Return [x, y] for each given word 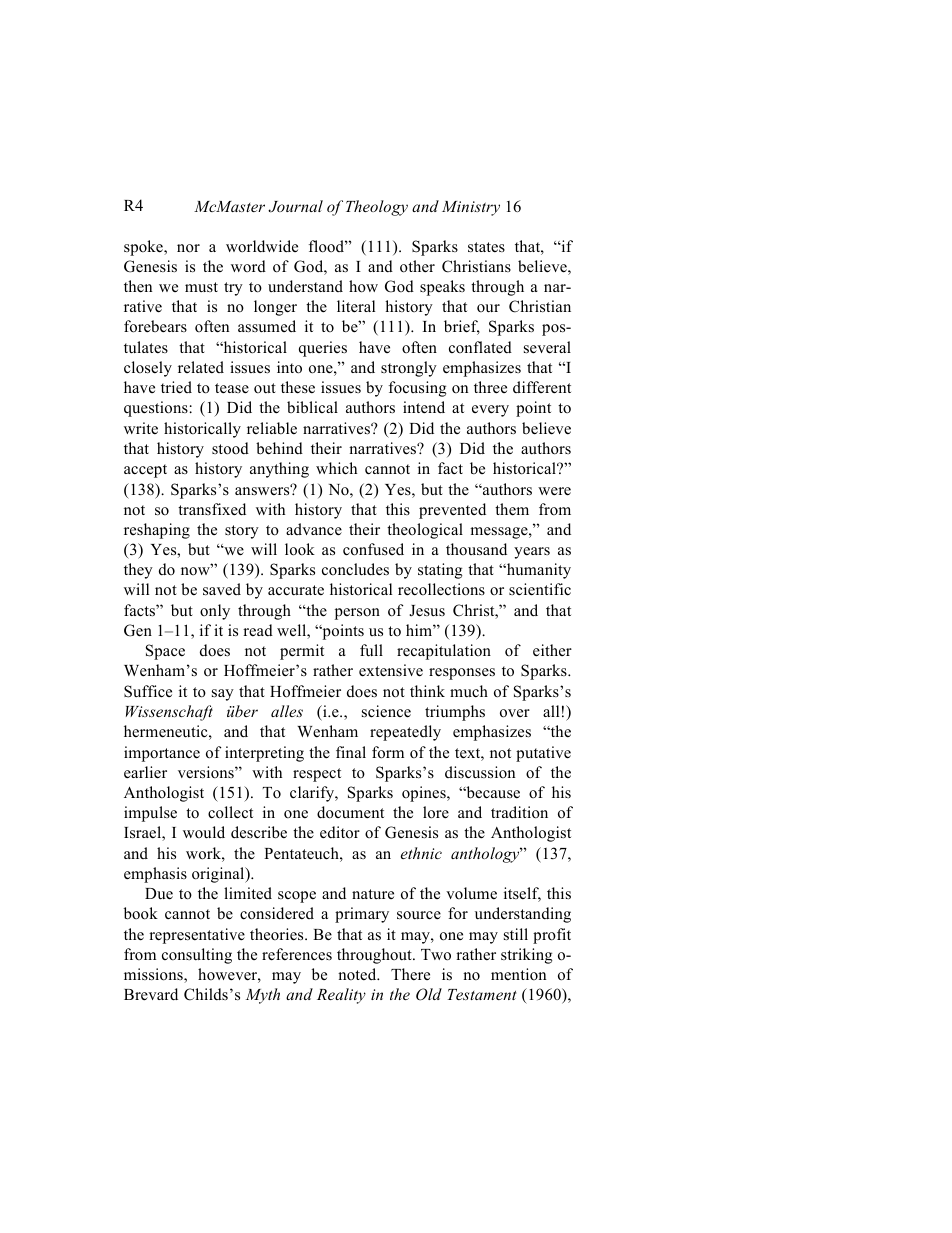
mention [518, 974]
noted [358, 974]
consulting [197, 956]
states [486, 247]
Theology [377, 208]
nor [188, 248]
